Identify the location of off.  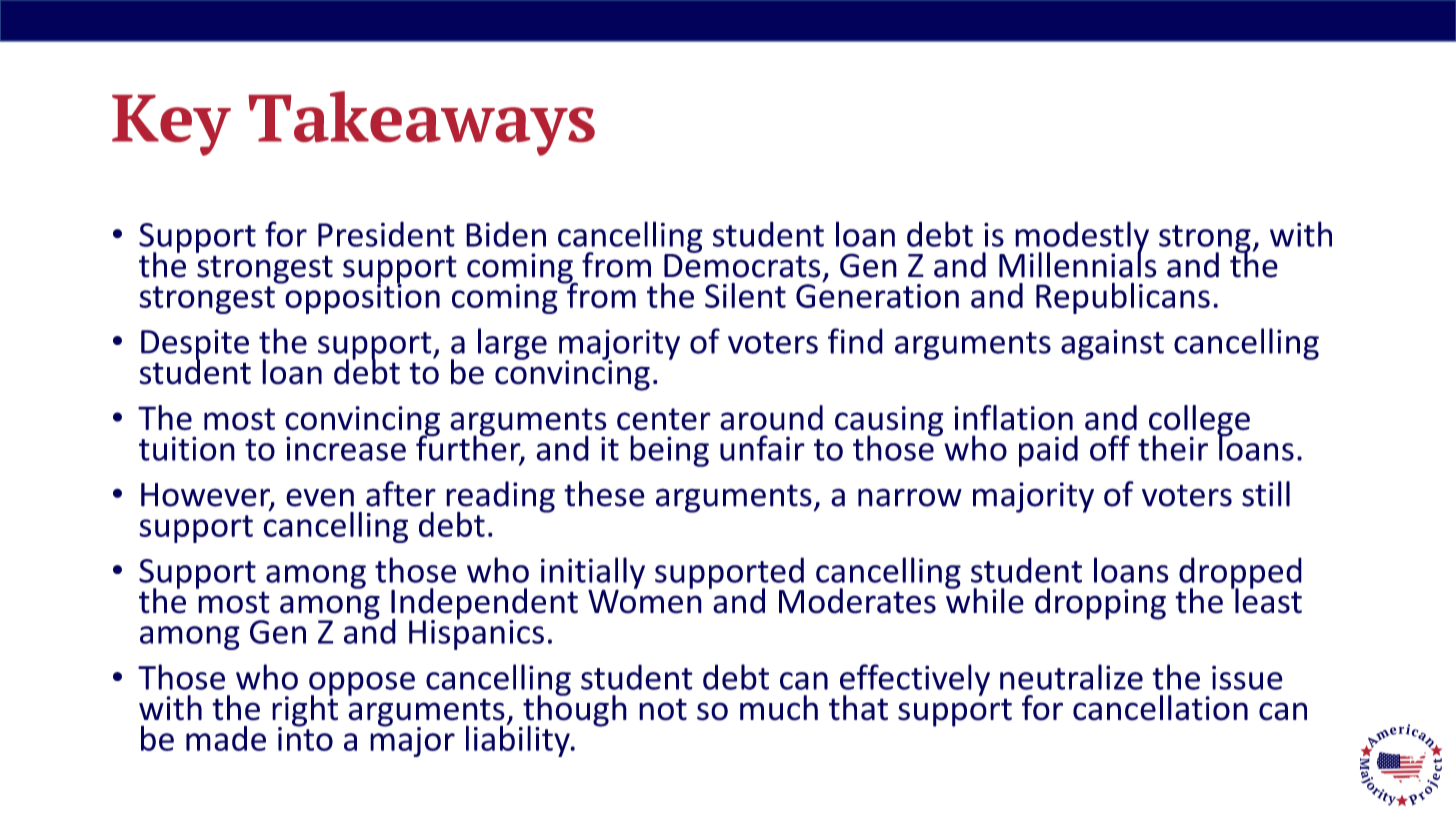
(1110, 448).
